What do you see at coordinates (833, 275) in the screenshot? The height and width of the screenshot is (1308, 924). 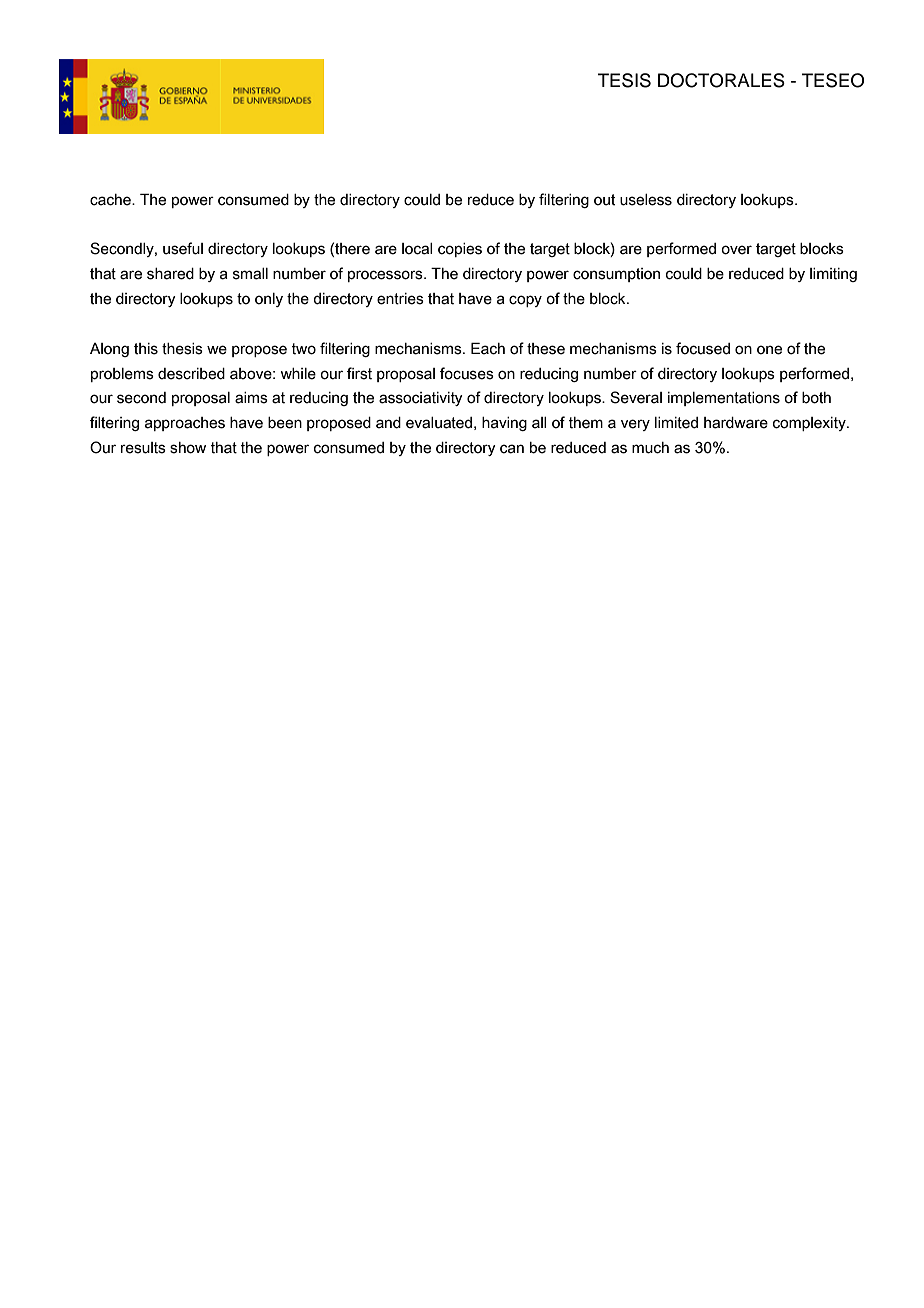 I see `limiting` at bounding box center [833, 275].
